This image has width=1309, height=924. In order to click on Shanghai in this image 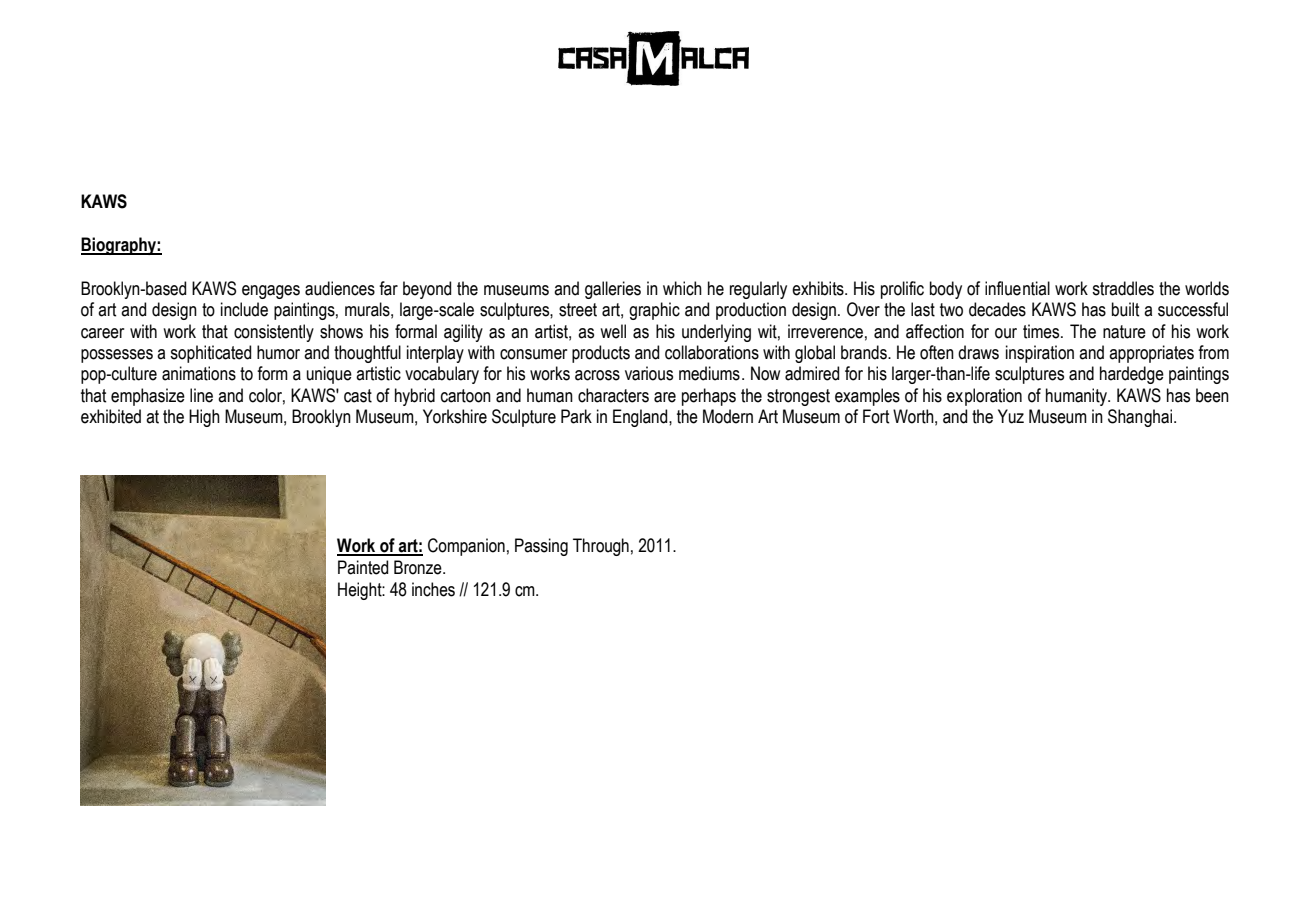, I will do `click(1141, 418)`.
